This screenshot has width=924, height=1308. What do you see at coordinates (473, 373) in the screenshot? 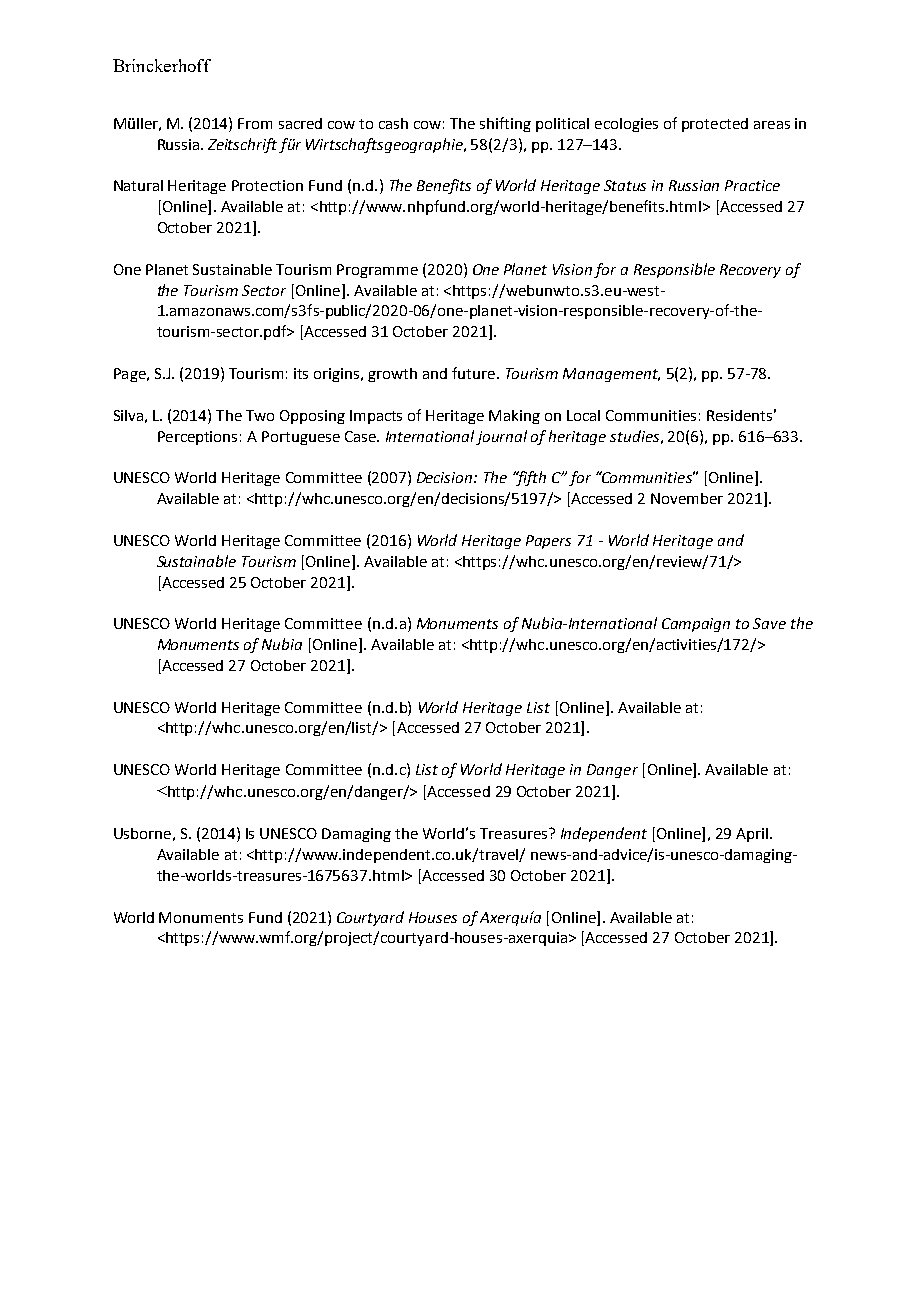
I see `future` at bounding box center [473, 373].
